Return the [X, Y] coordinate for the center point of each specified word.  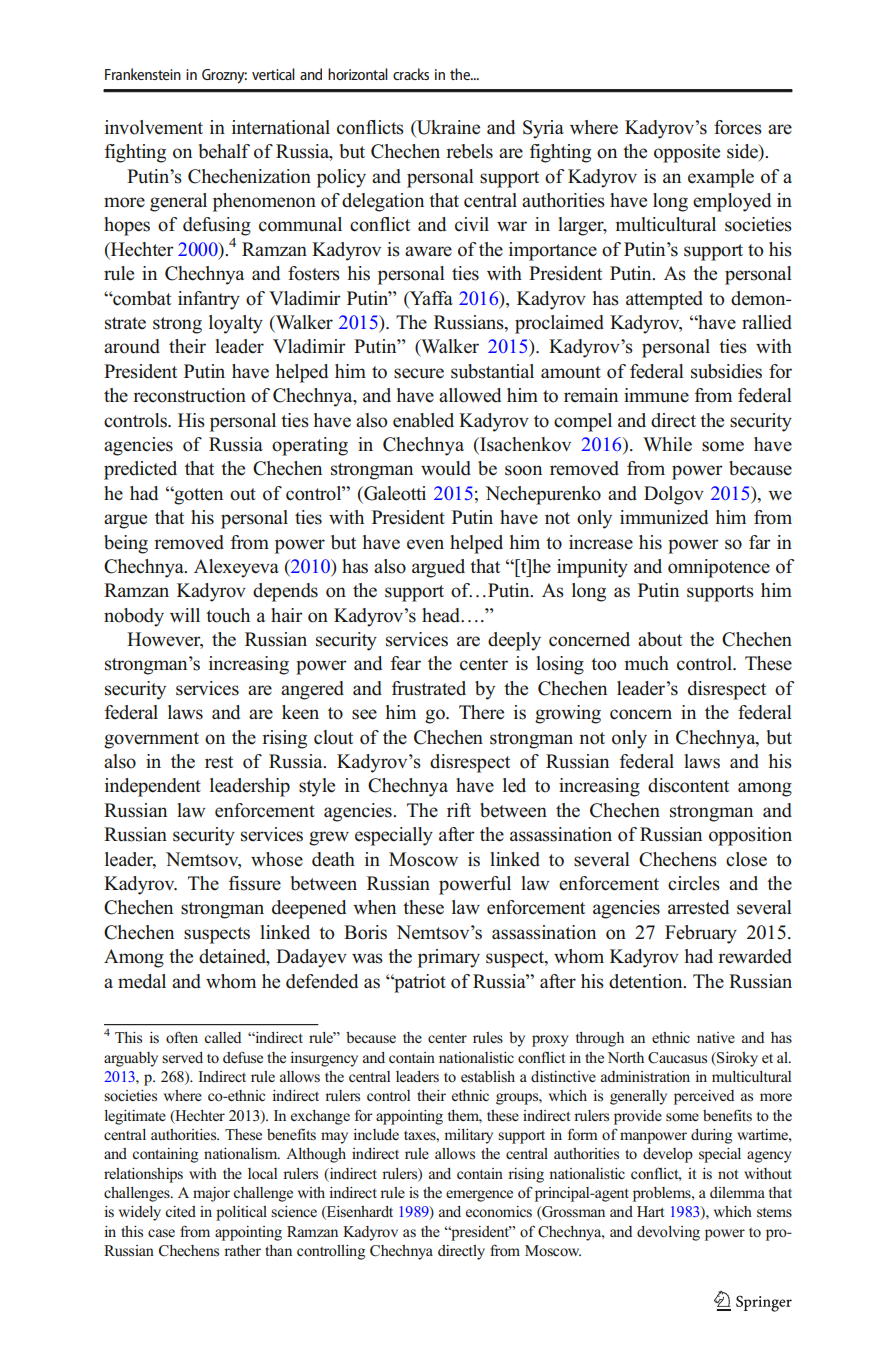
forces [738, 127]
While [667, 444]
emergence [479, 1196]
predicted [140, 470]
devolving [668, 1233]
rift [459, 810]
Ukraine [447, 128]
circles [694, 883]
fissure [255, 883]
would [446, 468]
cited [180, 1211]
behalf [224, 151]
